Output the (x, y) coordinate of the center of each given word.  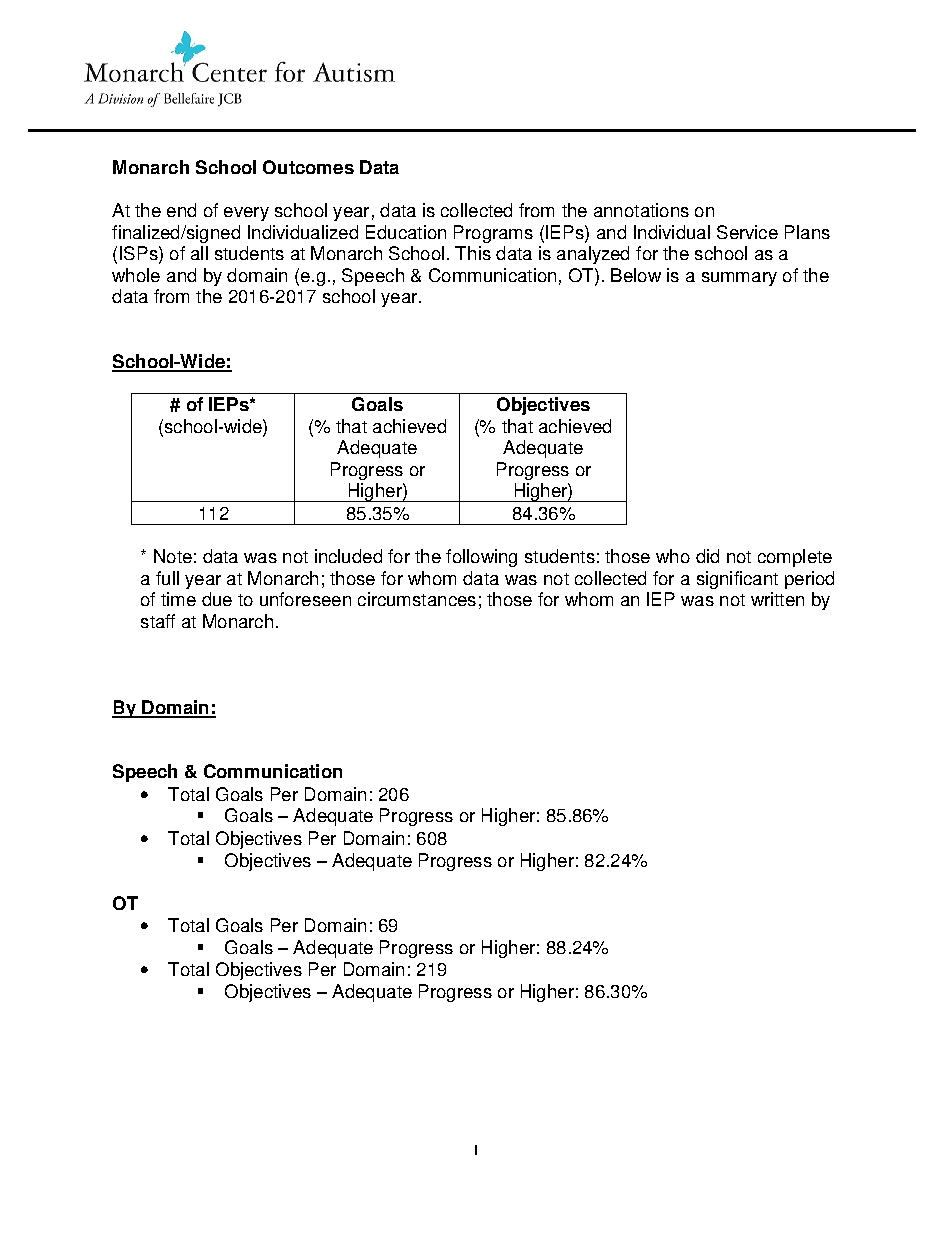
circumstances (417, 599)
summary (739, 279)
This (473, 253)
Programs (493, 234)
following (481, 558)
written (777, 599)
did (707, 556)
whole (136, 275)
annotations (641, 210)
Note (173, 556)
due (217, 599)
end (181, 210)
